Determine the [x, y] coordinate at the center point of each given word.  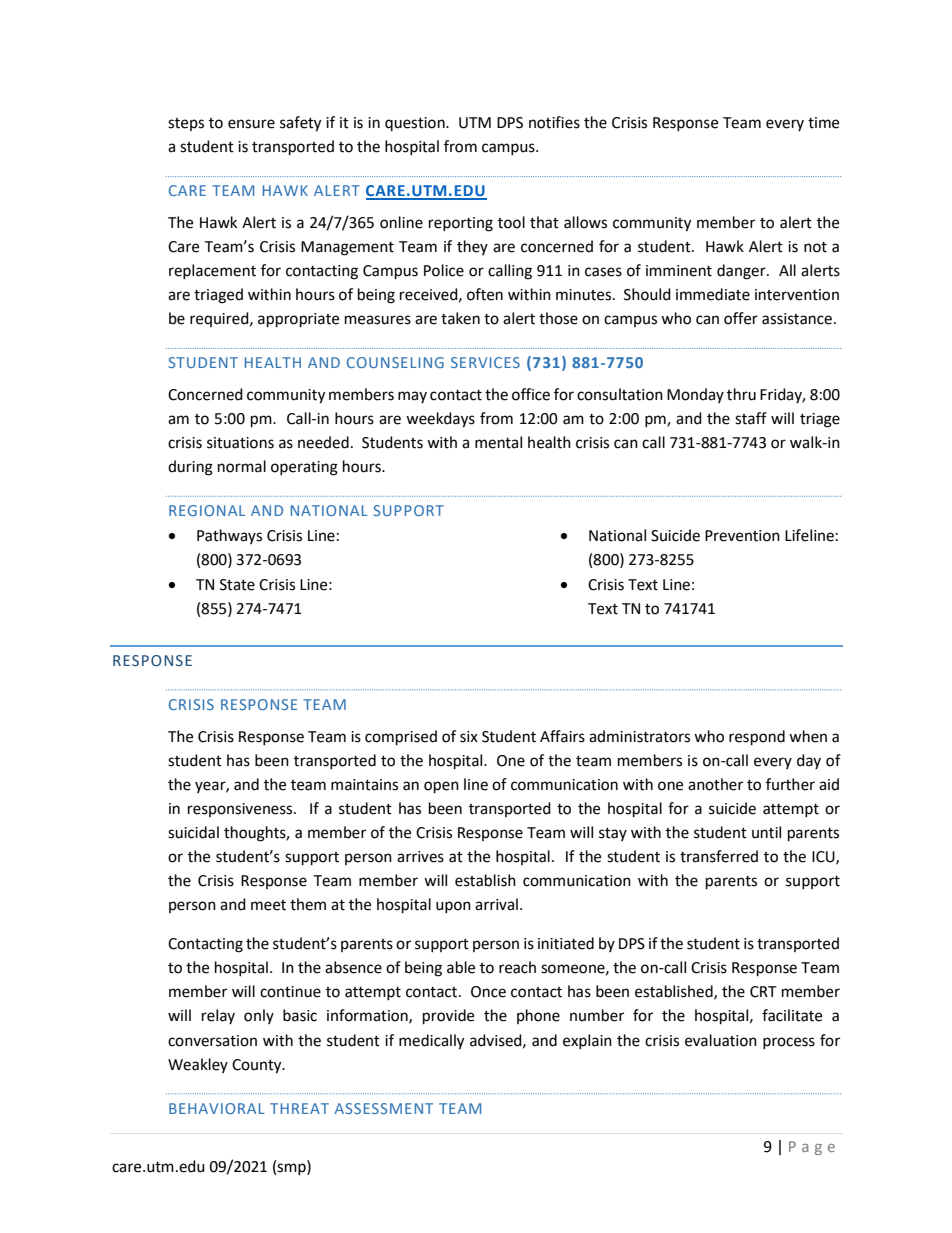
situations [240, 443]
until [766, 832]
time [823, 123]
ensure [251, 124]
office [531, 394]
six [469, 737]
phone [538, 1016]
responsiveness [241, 810]
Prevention [742, 536]
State [237, 585]
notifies [554, 122]
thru [741, 394]
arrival [496, 904]
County [258, 1066]
